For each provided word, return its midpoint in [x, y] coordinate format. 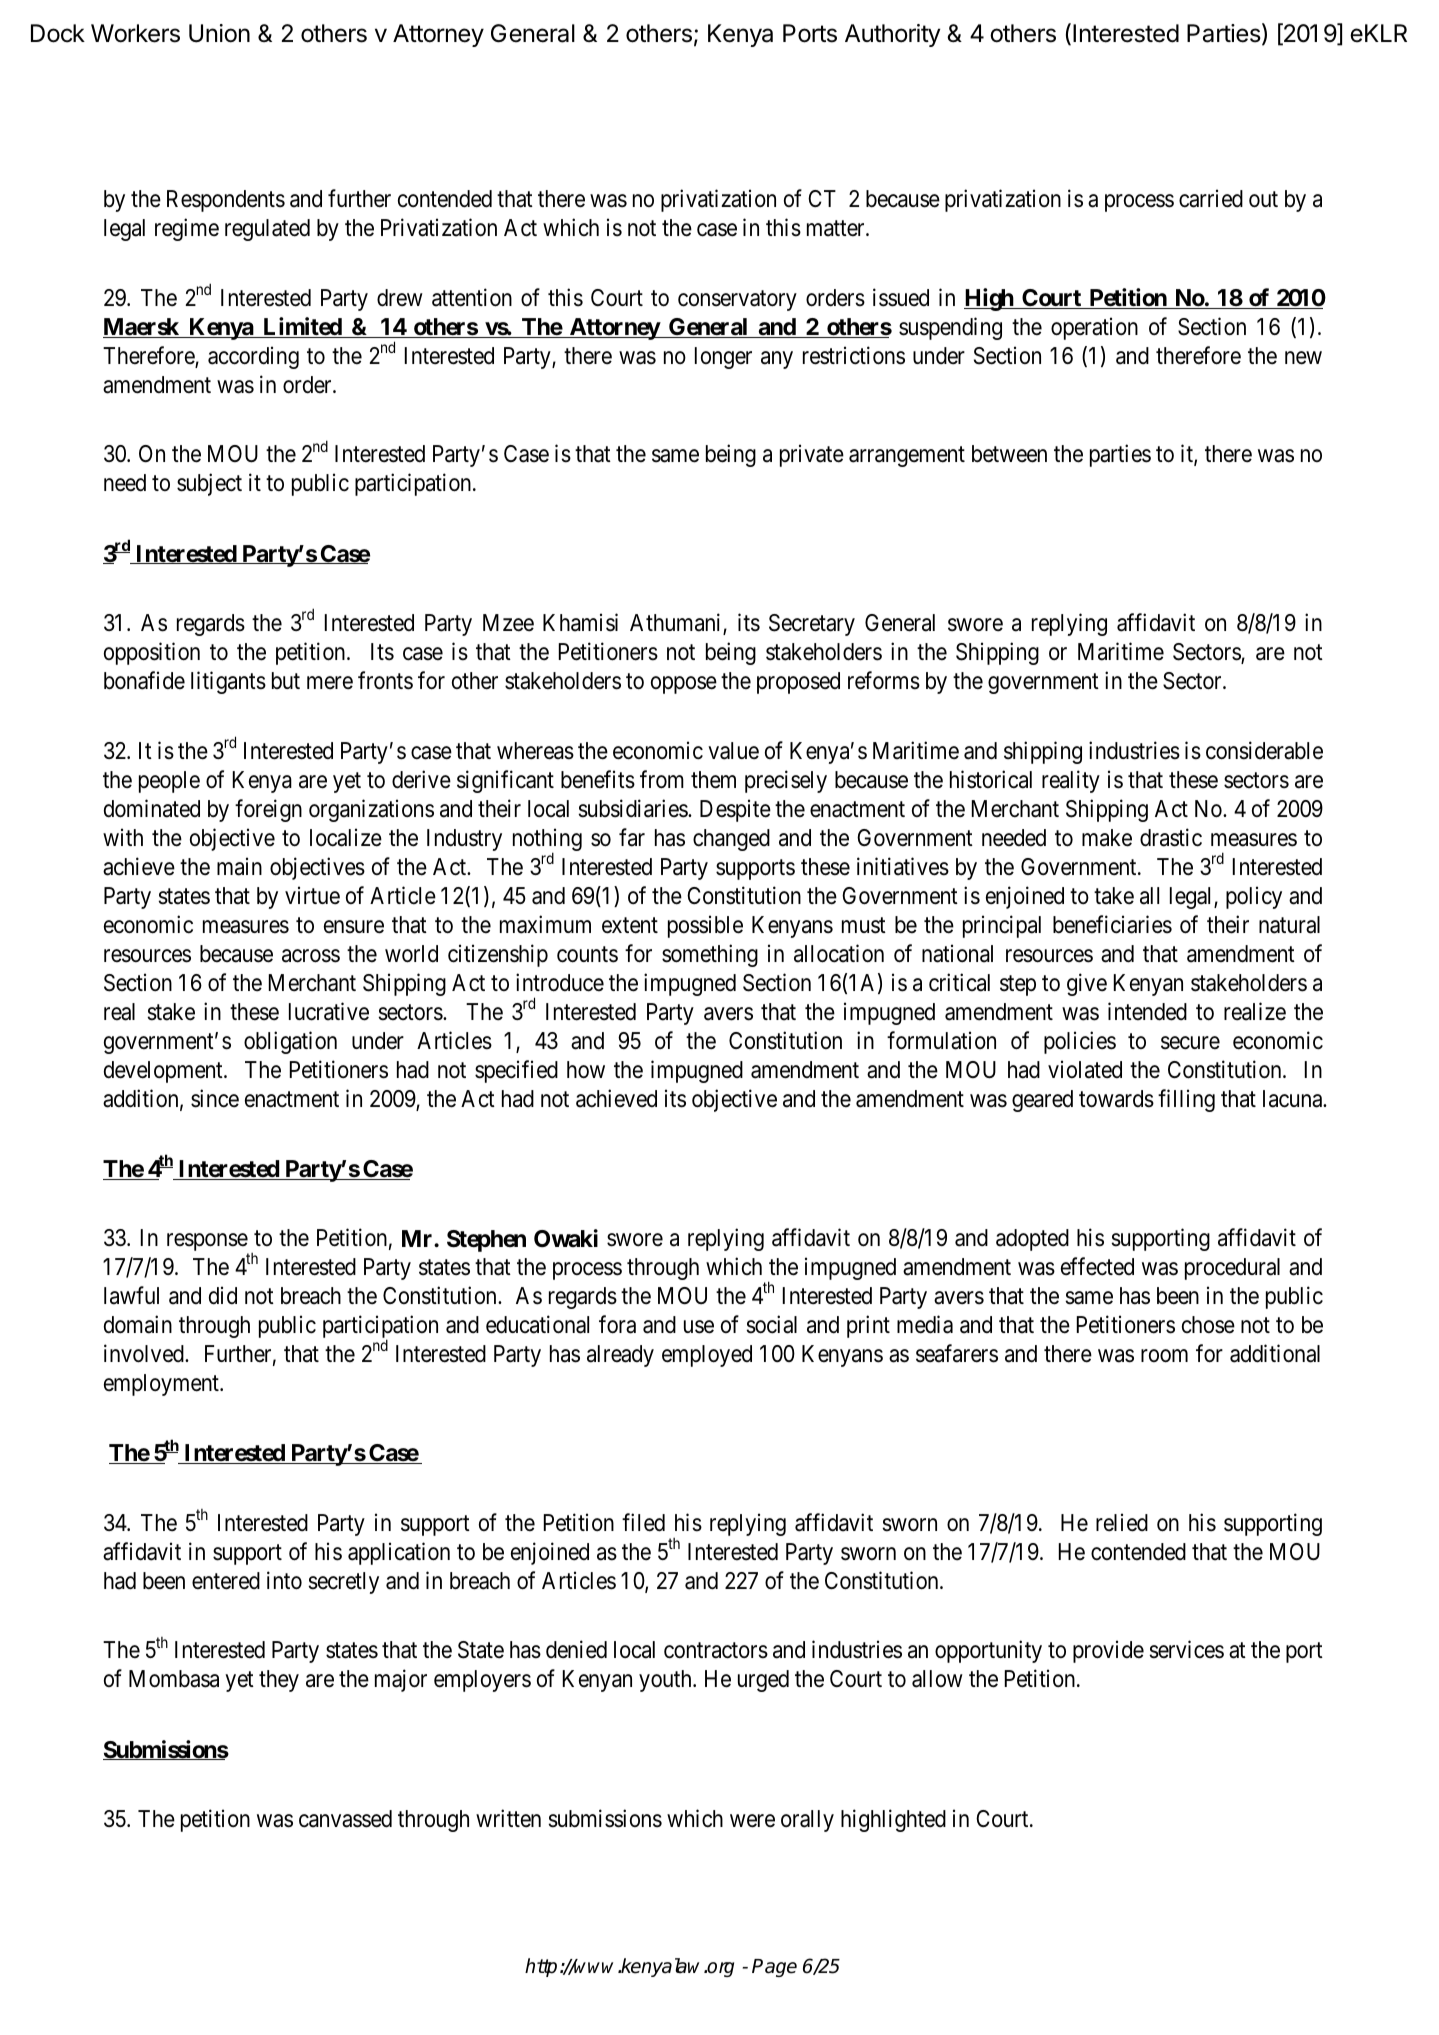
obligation [290, 1042]
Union [219, 33]
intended [1147, 1011]
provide [1108, 1652]
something [710, 955]
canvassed [345, 1819]
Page [774, 1968]
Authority [892, 35]
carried [1211, 198]
